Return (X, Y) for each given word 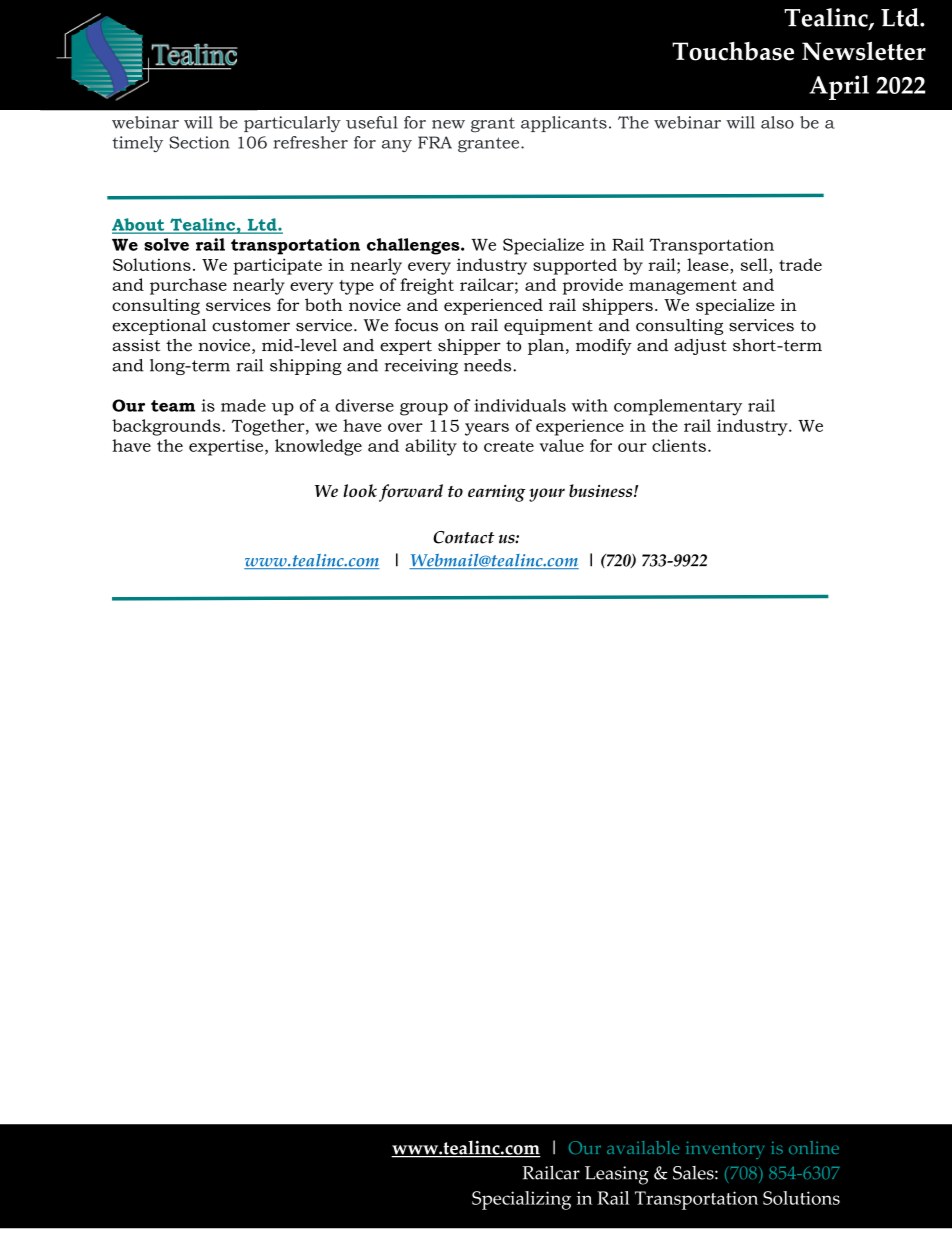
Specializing (521, 1200)
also (777, 122)
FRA (435, 142)
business (602, 490)
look (360, 490)
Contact (463, 537)
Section (199, 142)
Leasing (617, 1175)
